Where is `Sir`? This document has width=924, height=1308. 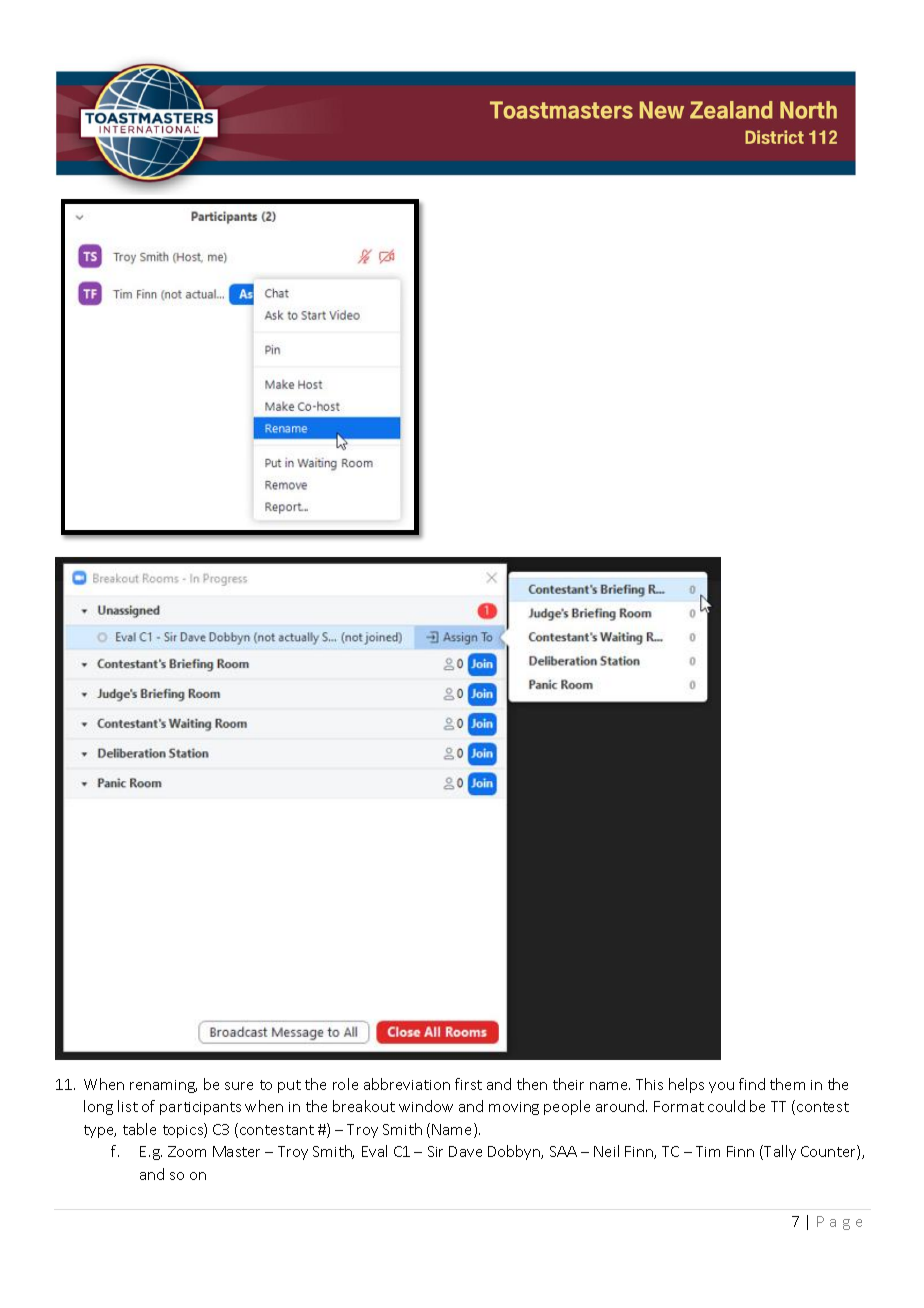
Sir is located at coordinates (435, 1151).
